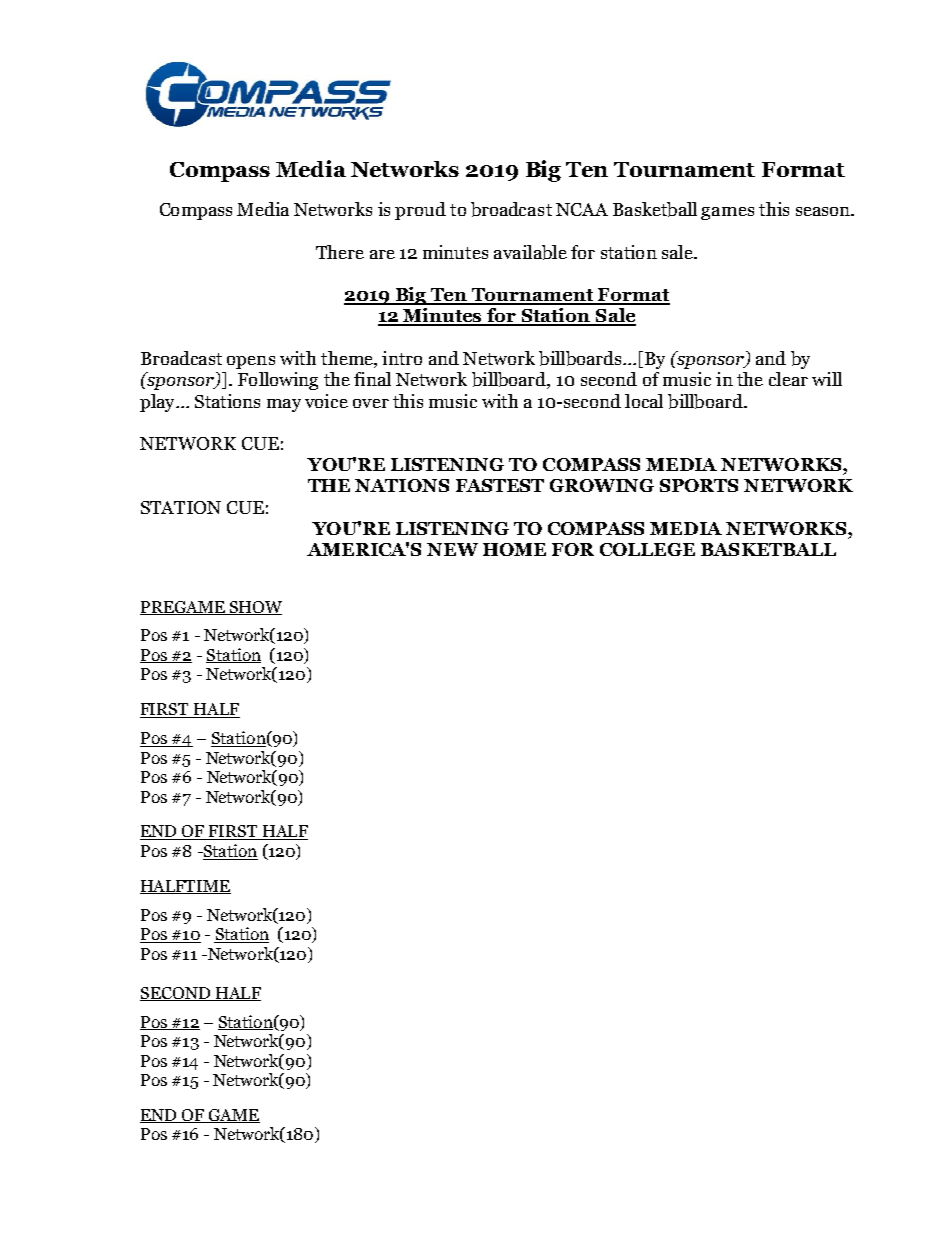  Describe the element at coordinates (340, 252) in the page. I see `There` at that location.
